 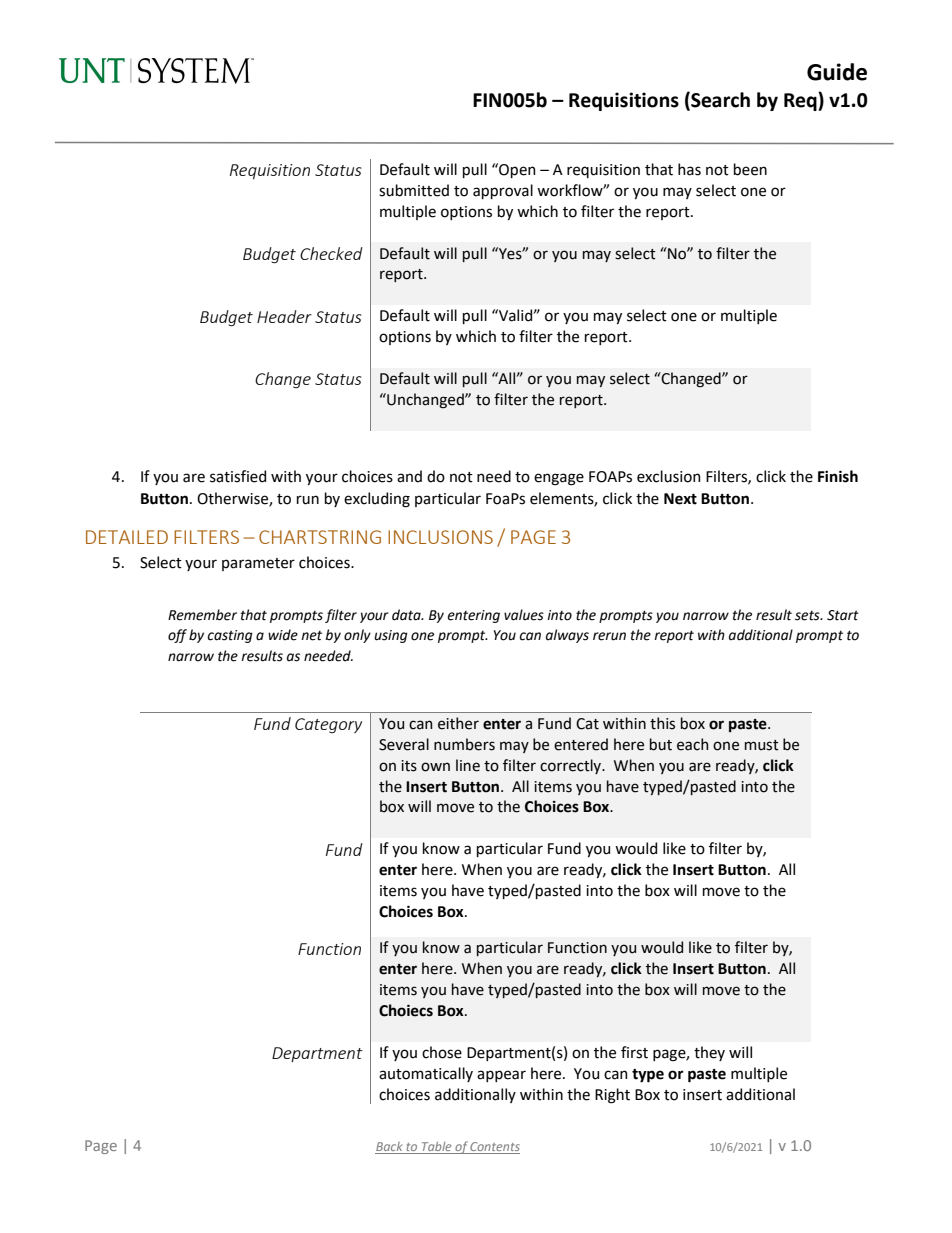 What do you see at coordinates (838, 476) in the screenshot?
I see `Finish` at bounding box center [838, 476].
